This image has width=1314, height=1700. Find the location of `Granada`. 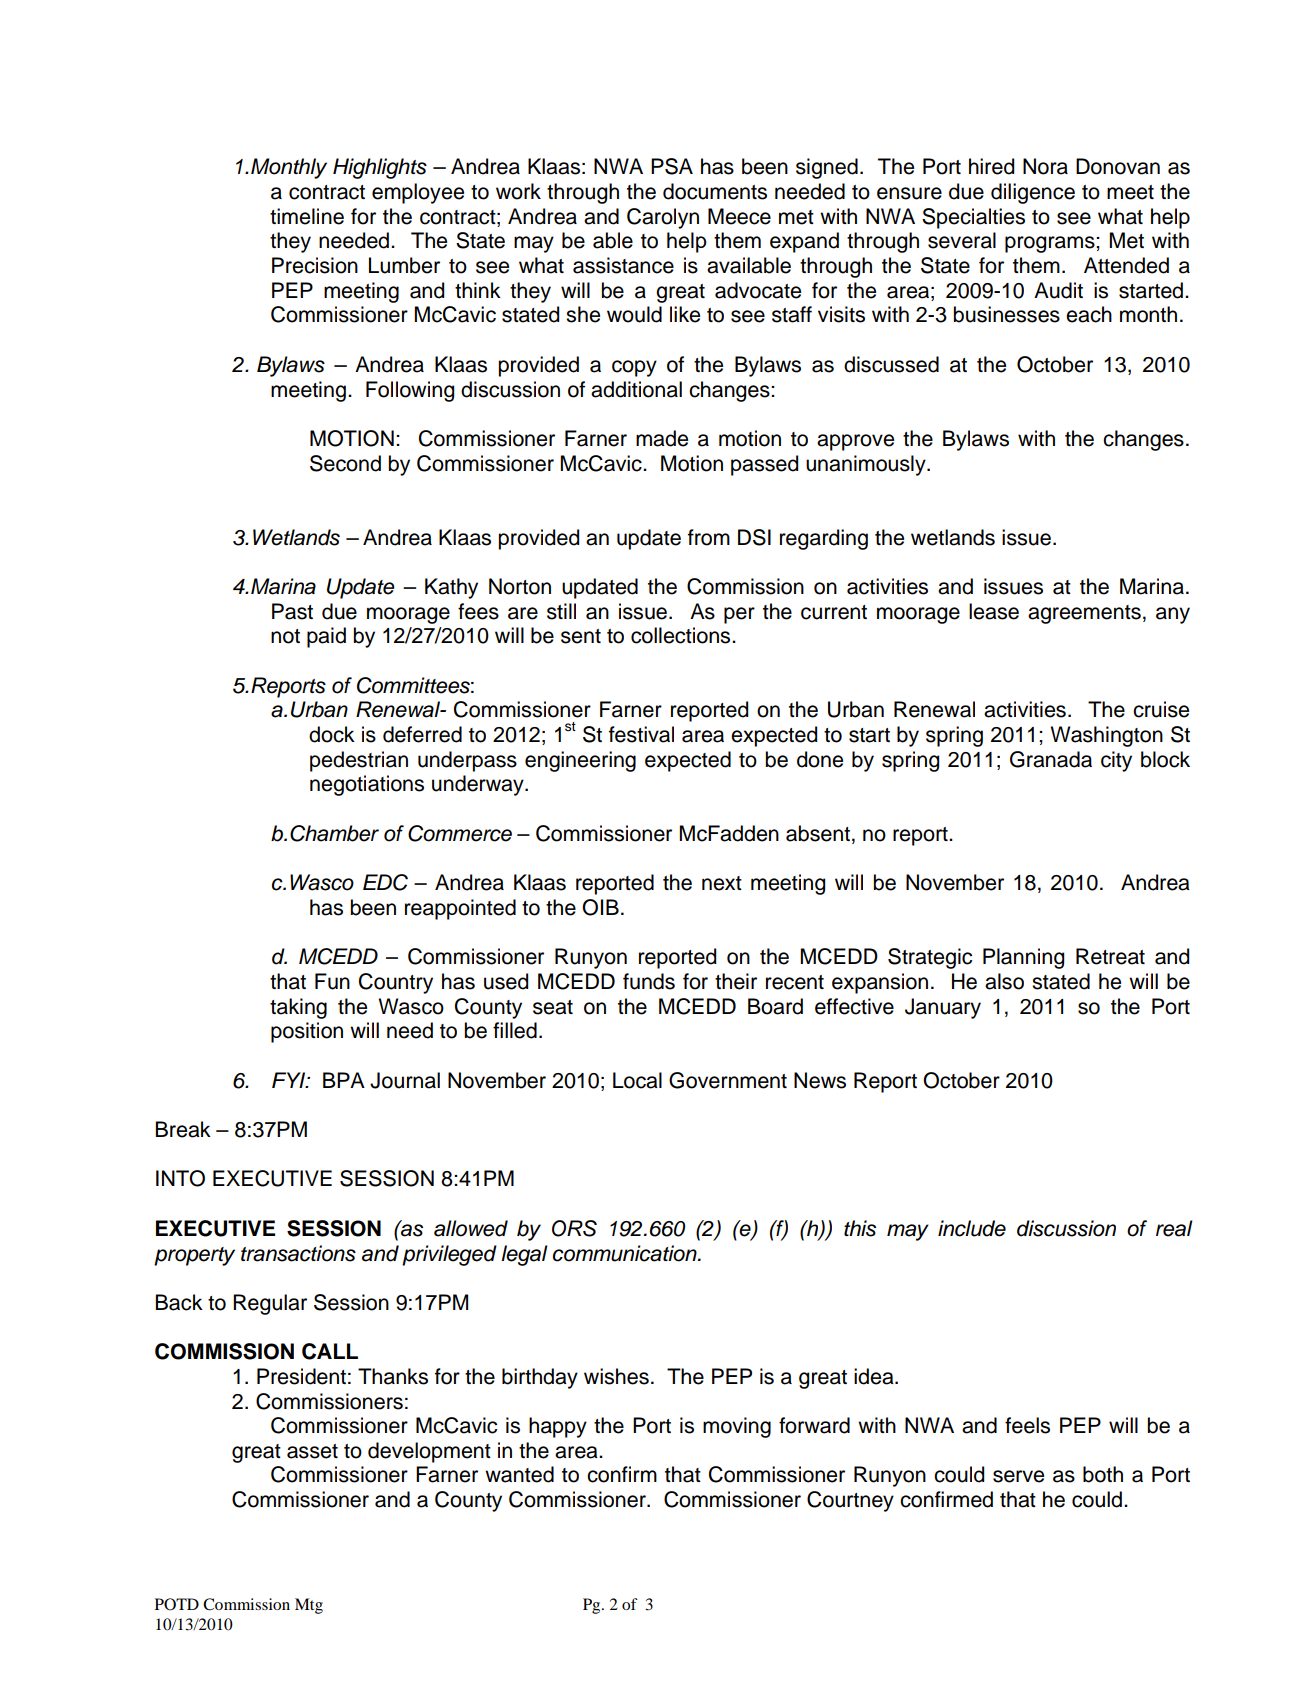

Granada is located at coordinates (1051, 759).
